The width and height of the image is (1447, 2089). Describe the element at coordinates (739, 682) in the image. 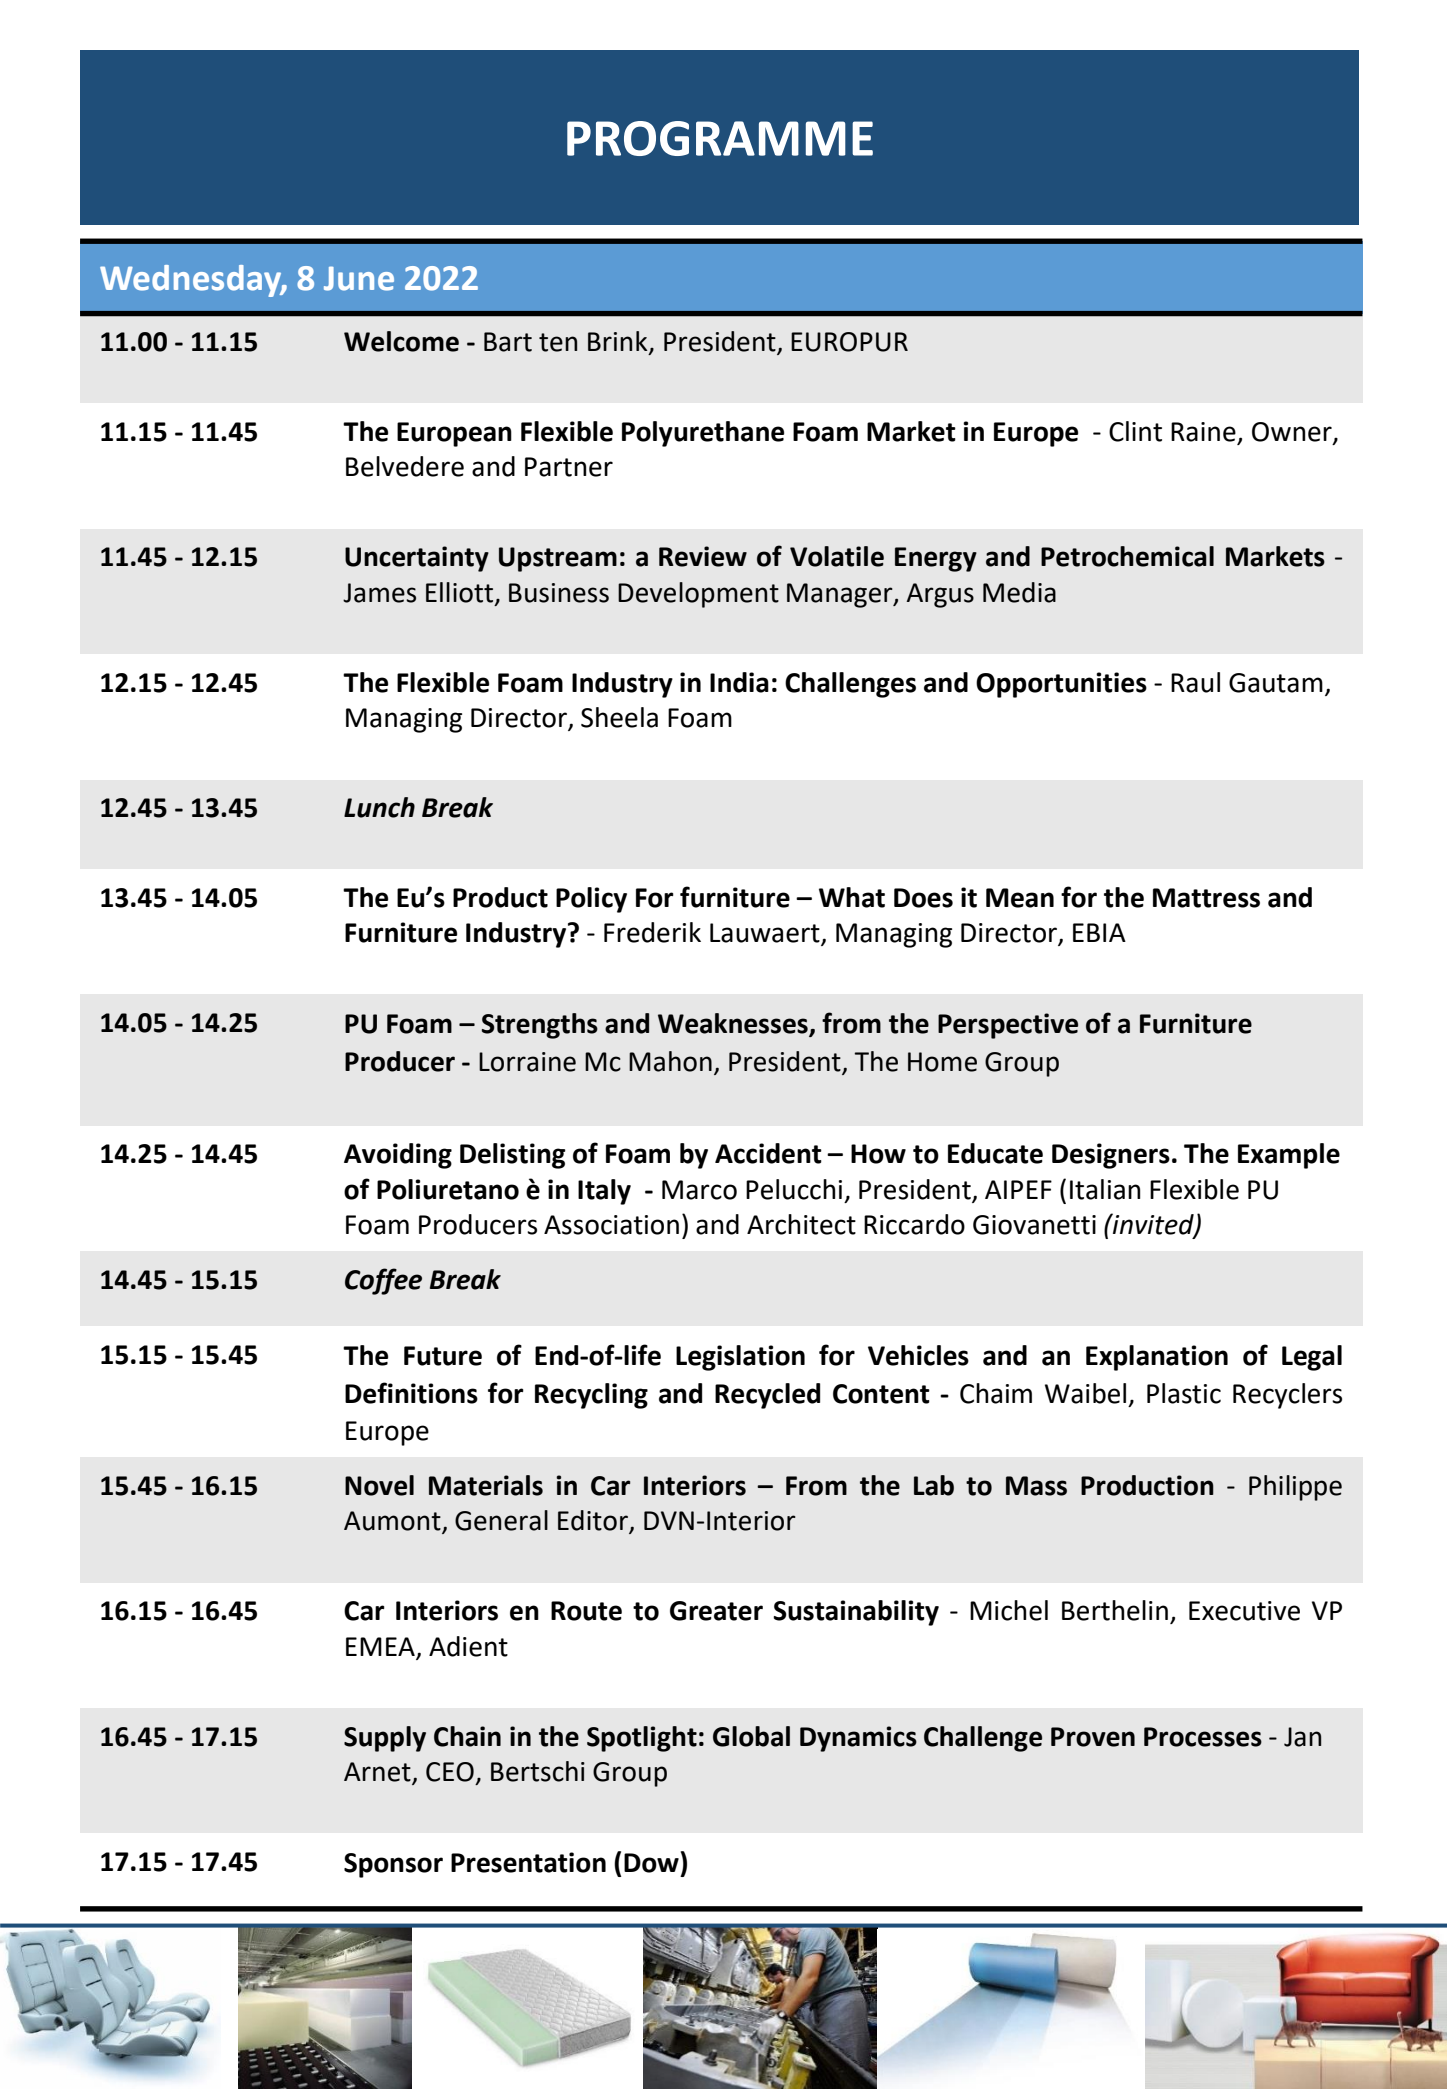

I see `India` at that location.
